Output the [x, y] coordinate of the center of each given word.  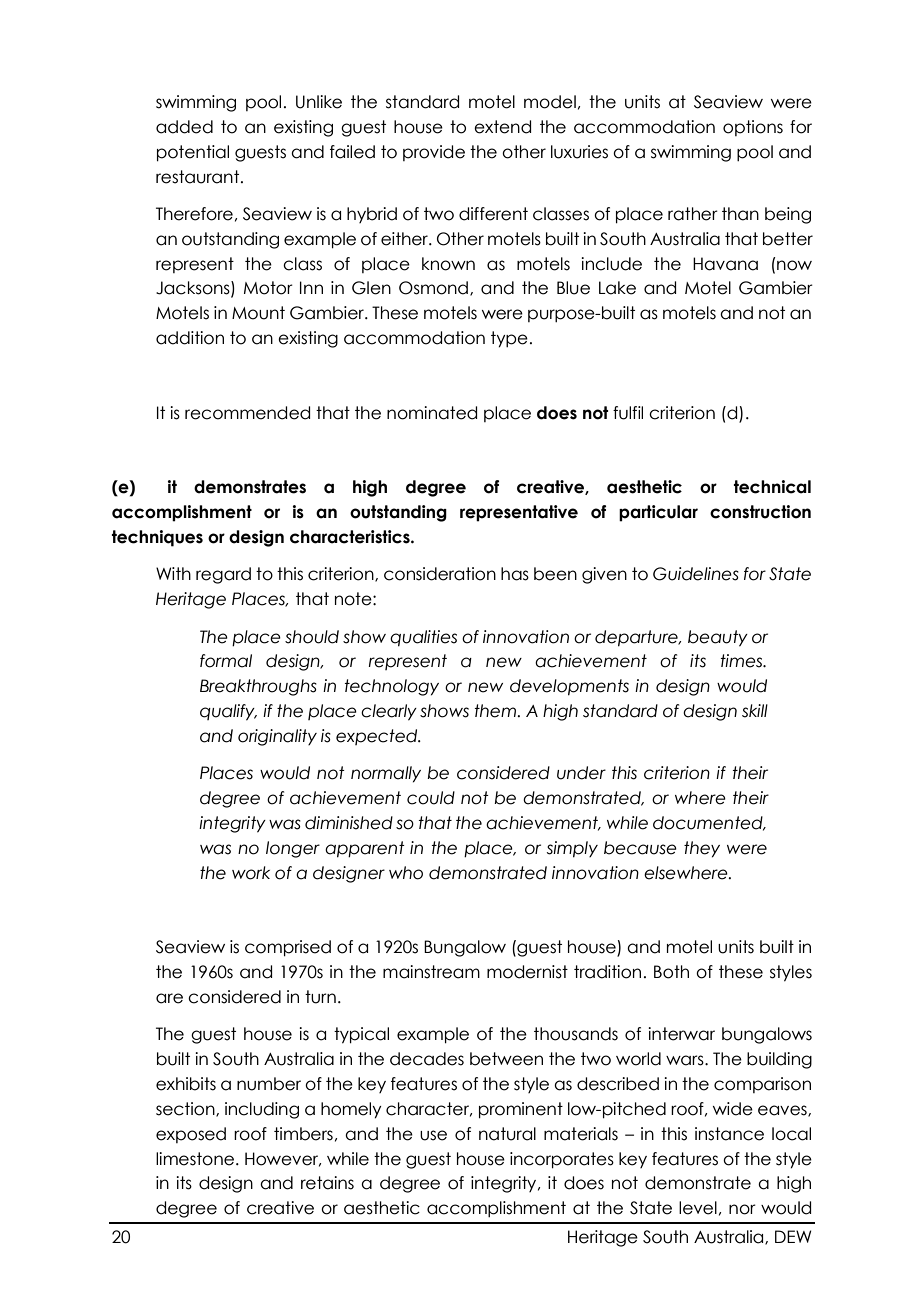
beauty [718, 638]
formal [226, 661]
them [496, 711]
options [753, 128]
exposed [191, 1135]
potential [193, 153]
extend [502, 127]
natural [507, 1134]
